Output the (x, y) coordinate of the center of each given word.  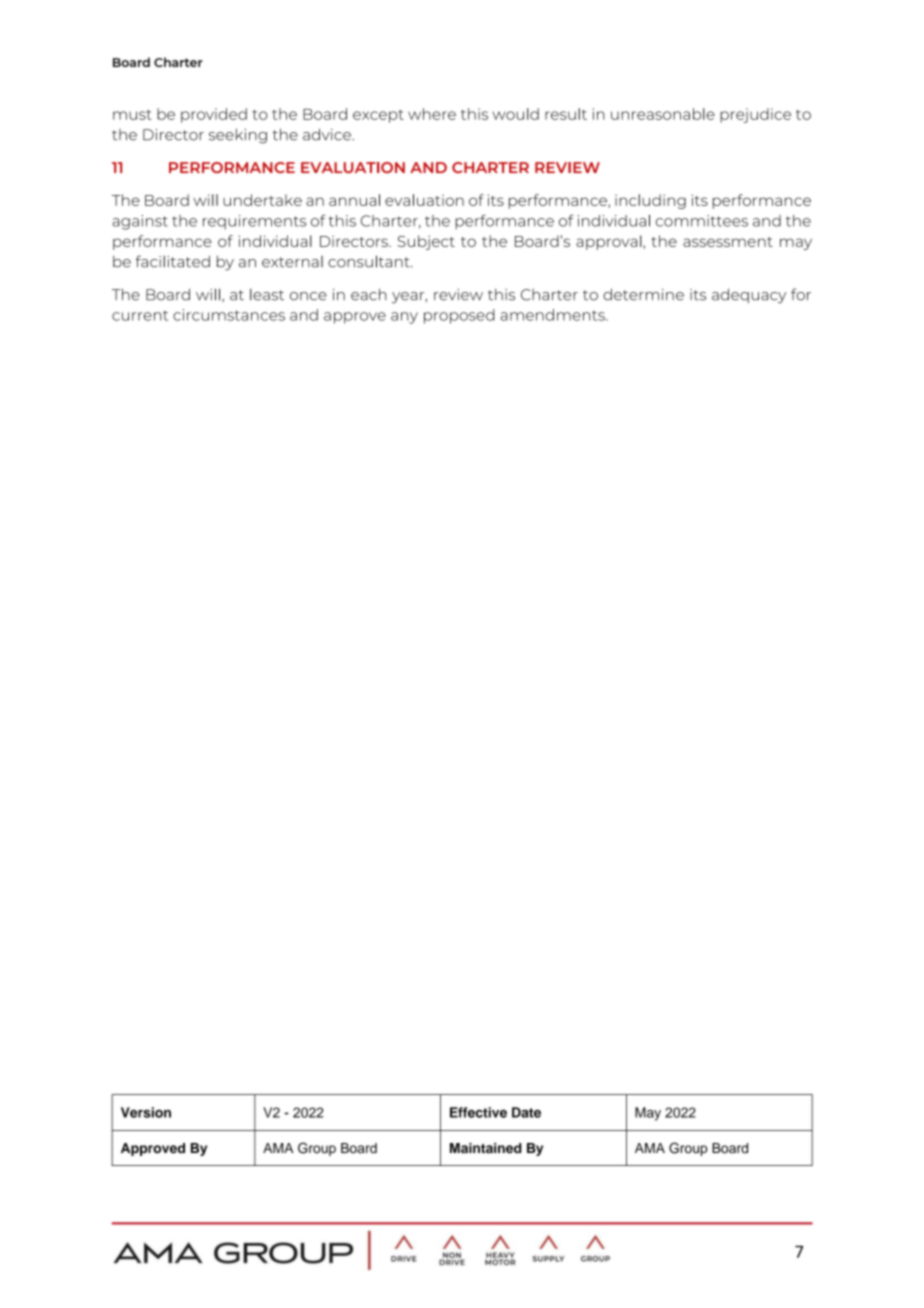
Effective (478, 1112)
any (404, 318)
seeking (238, 136)
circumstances (229, 315)
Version (146, 1112)
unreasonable (663, 114)
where (432, 114)
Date (526, 1112)
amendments (553, 315)
